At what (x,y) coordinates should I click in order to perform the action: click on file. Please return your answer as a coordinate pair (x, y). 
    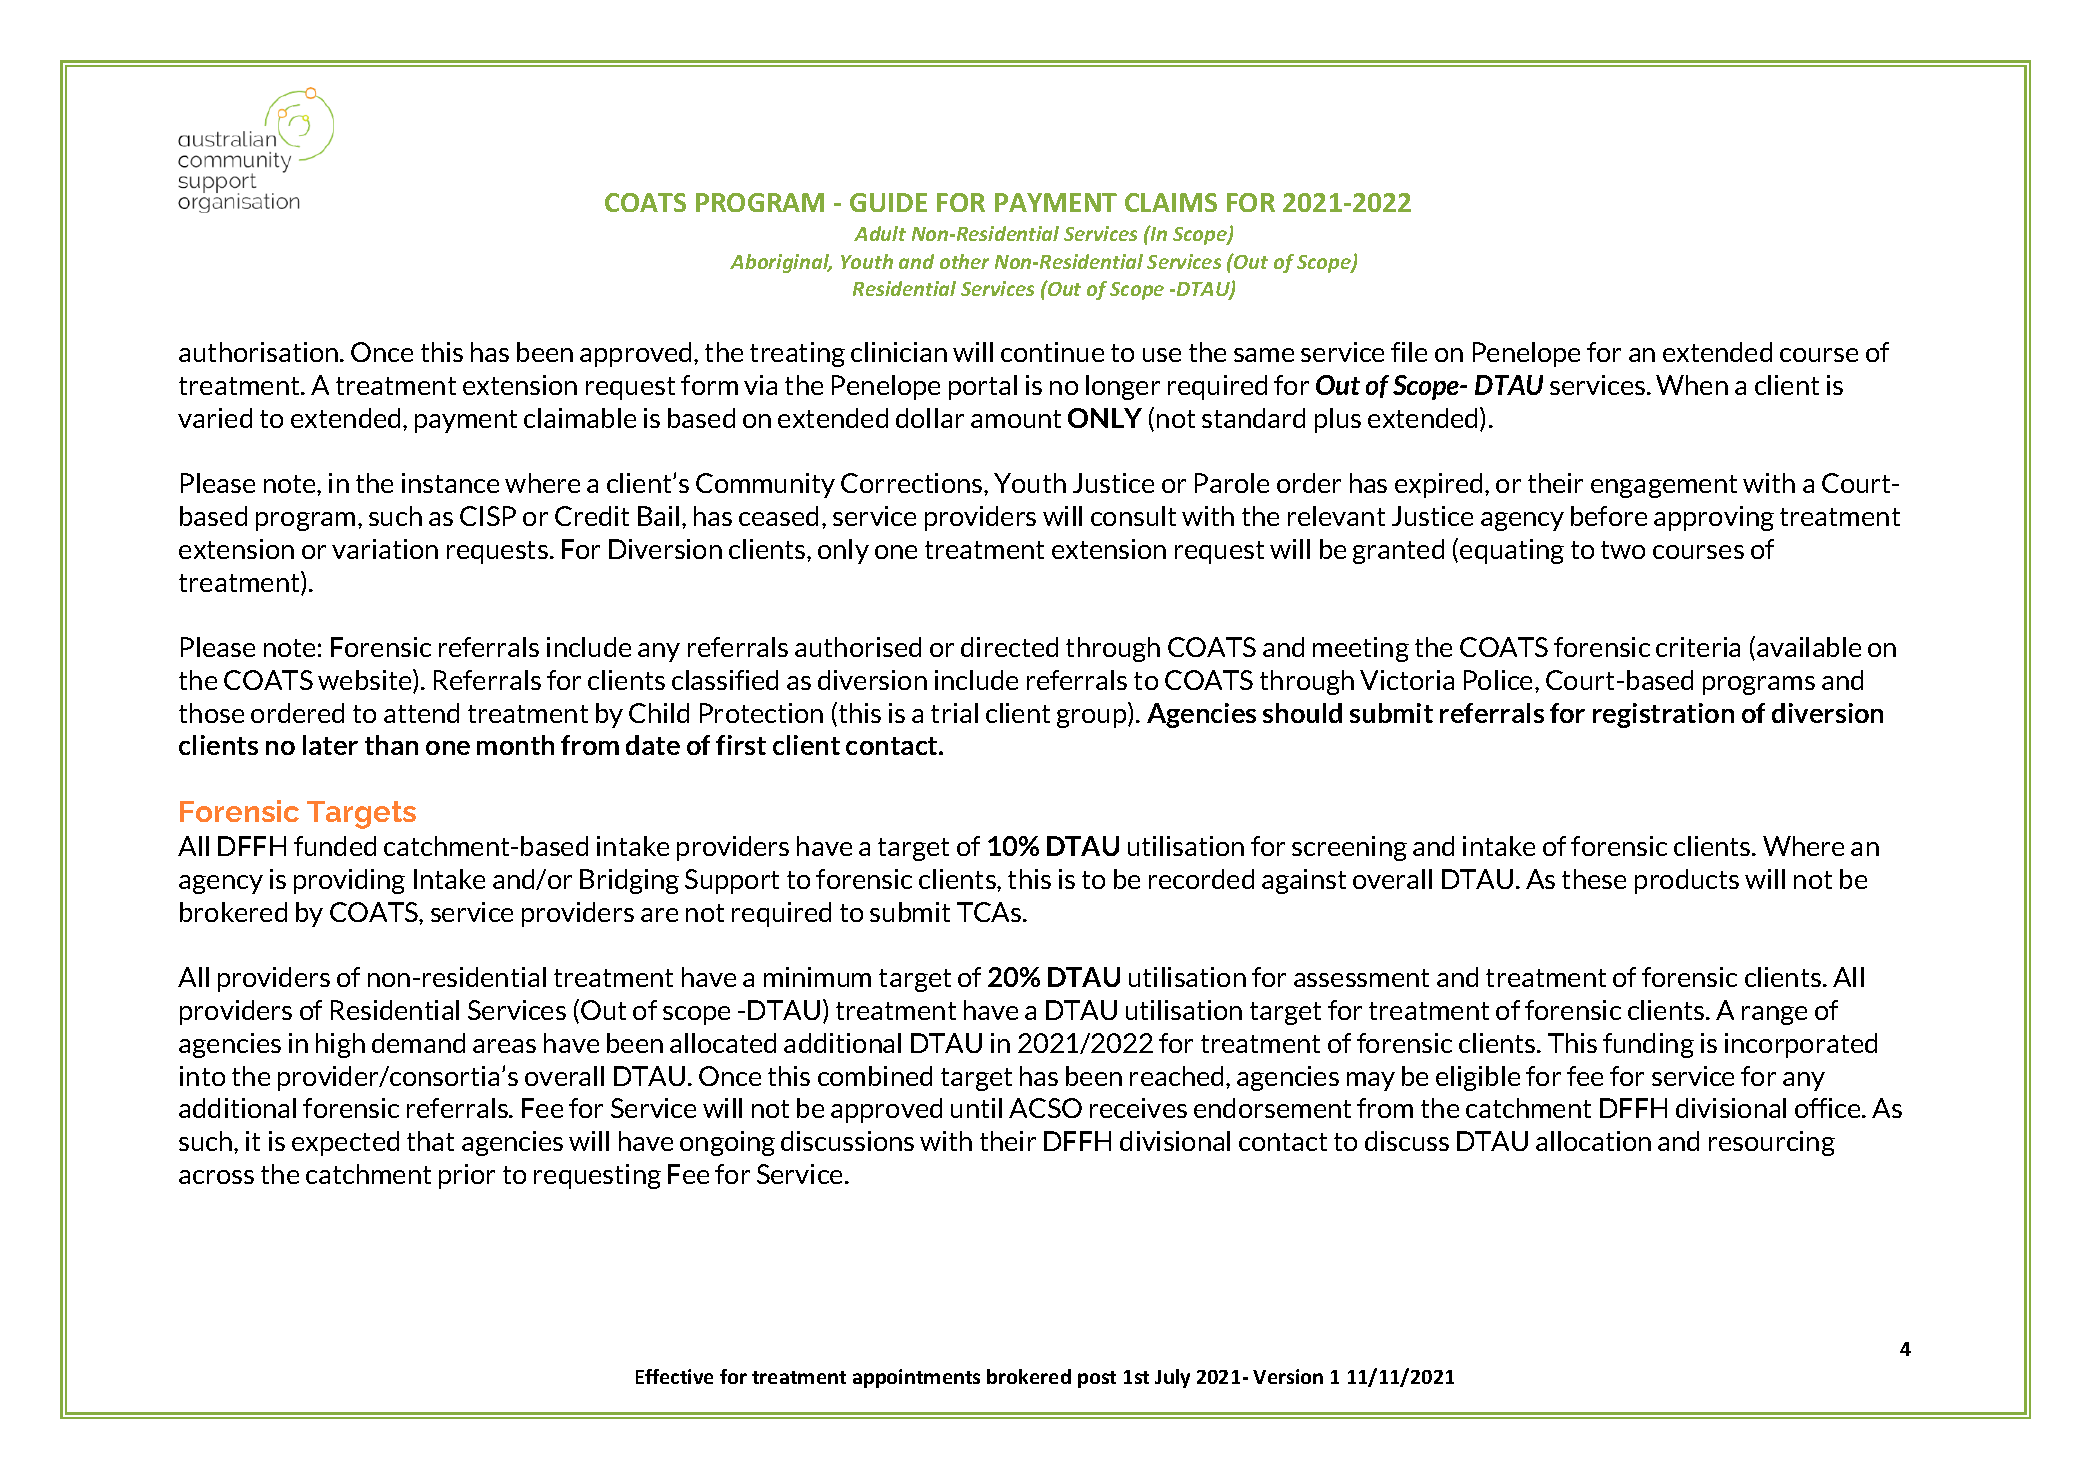
    Looking at the image, I should click on (1409, 352).
